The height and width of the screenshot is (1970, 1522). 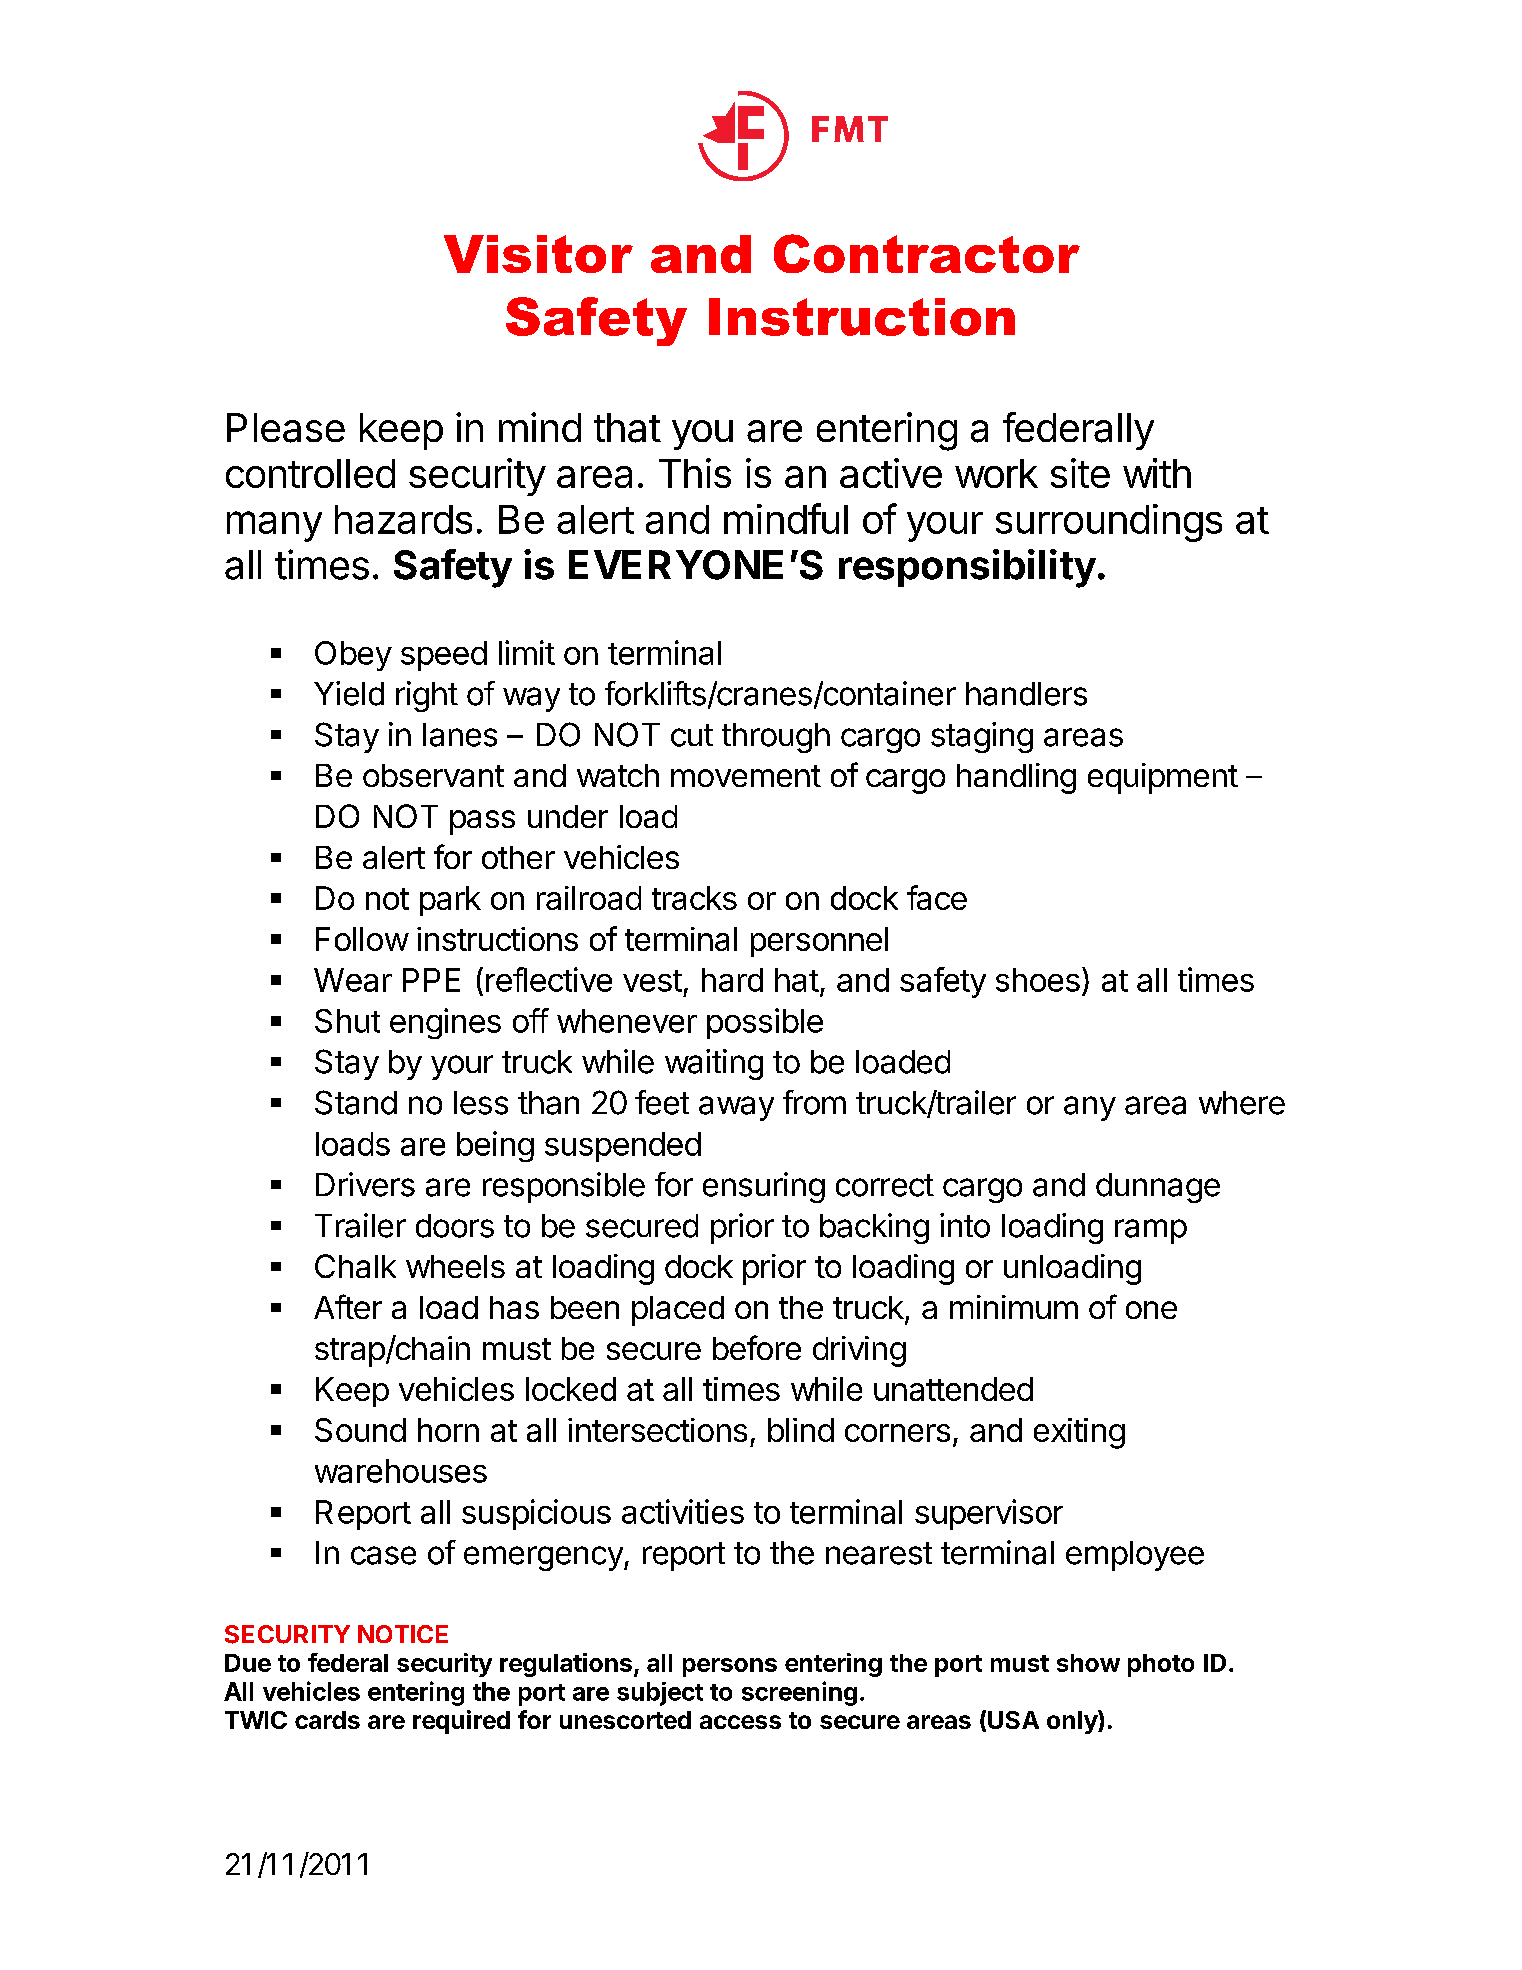 What do you see at coordinates (1157, 473) in the screenshot?
I see `with` at bounding box center [1157, 473].
